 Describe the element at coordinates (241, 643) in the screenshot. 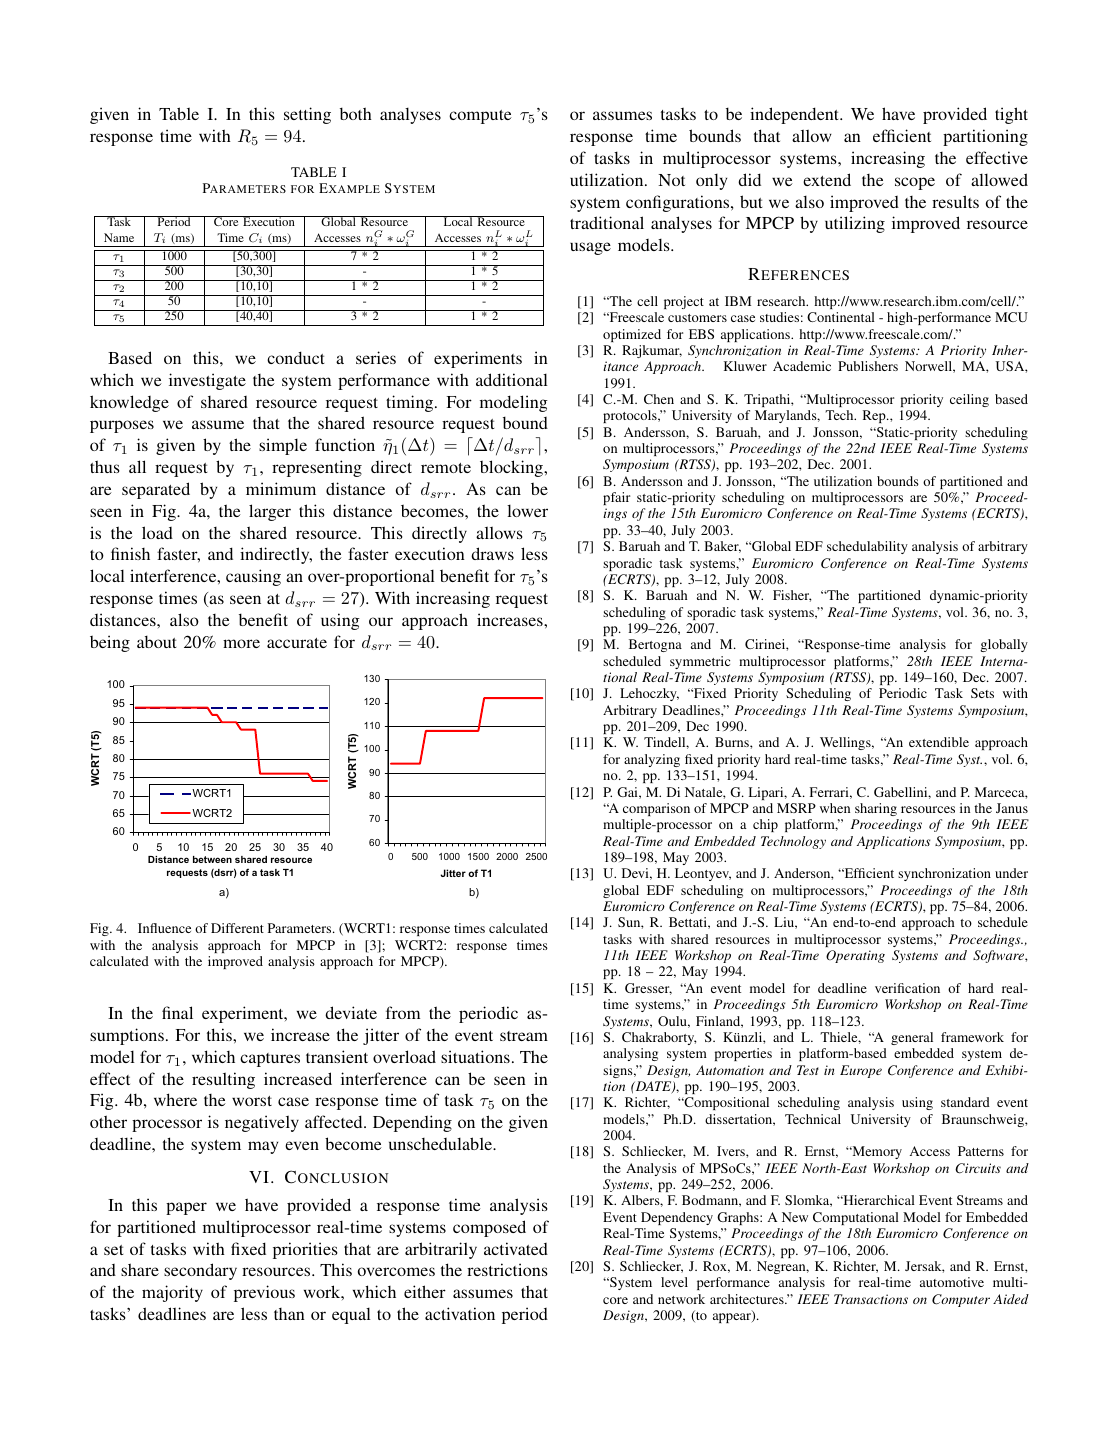

I see `more` at that location.
